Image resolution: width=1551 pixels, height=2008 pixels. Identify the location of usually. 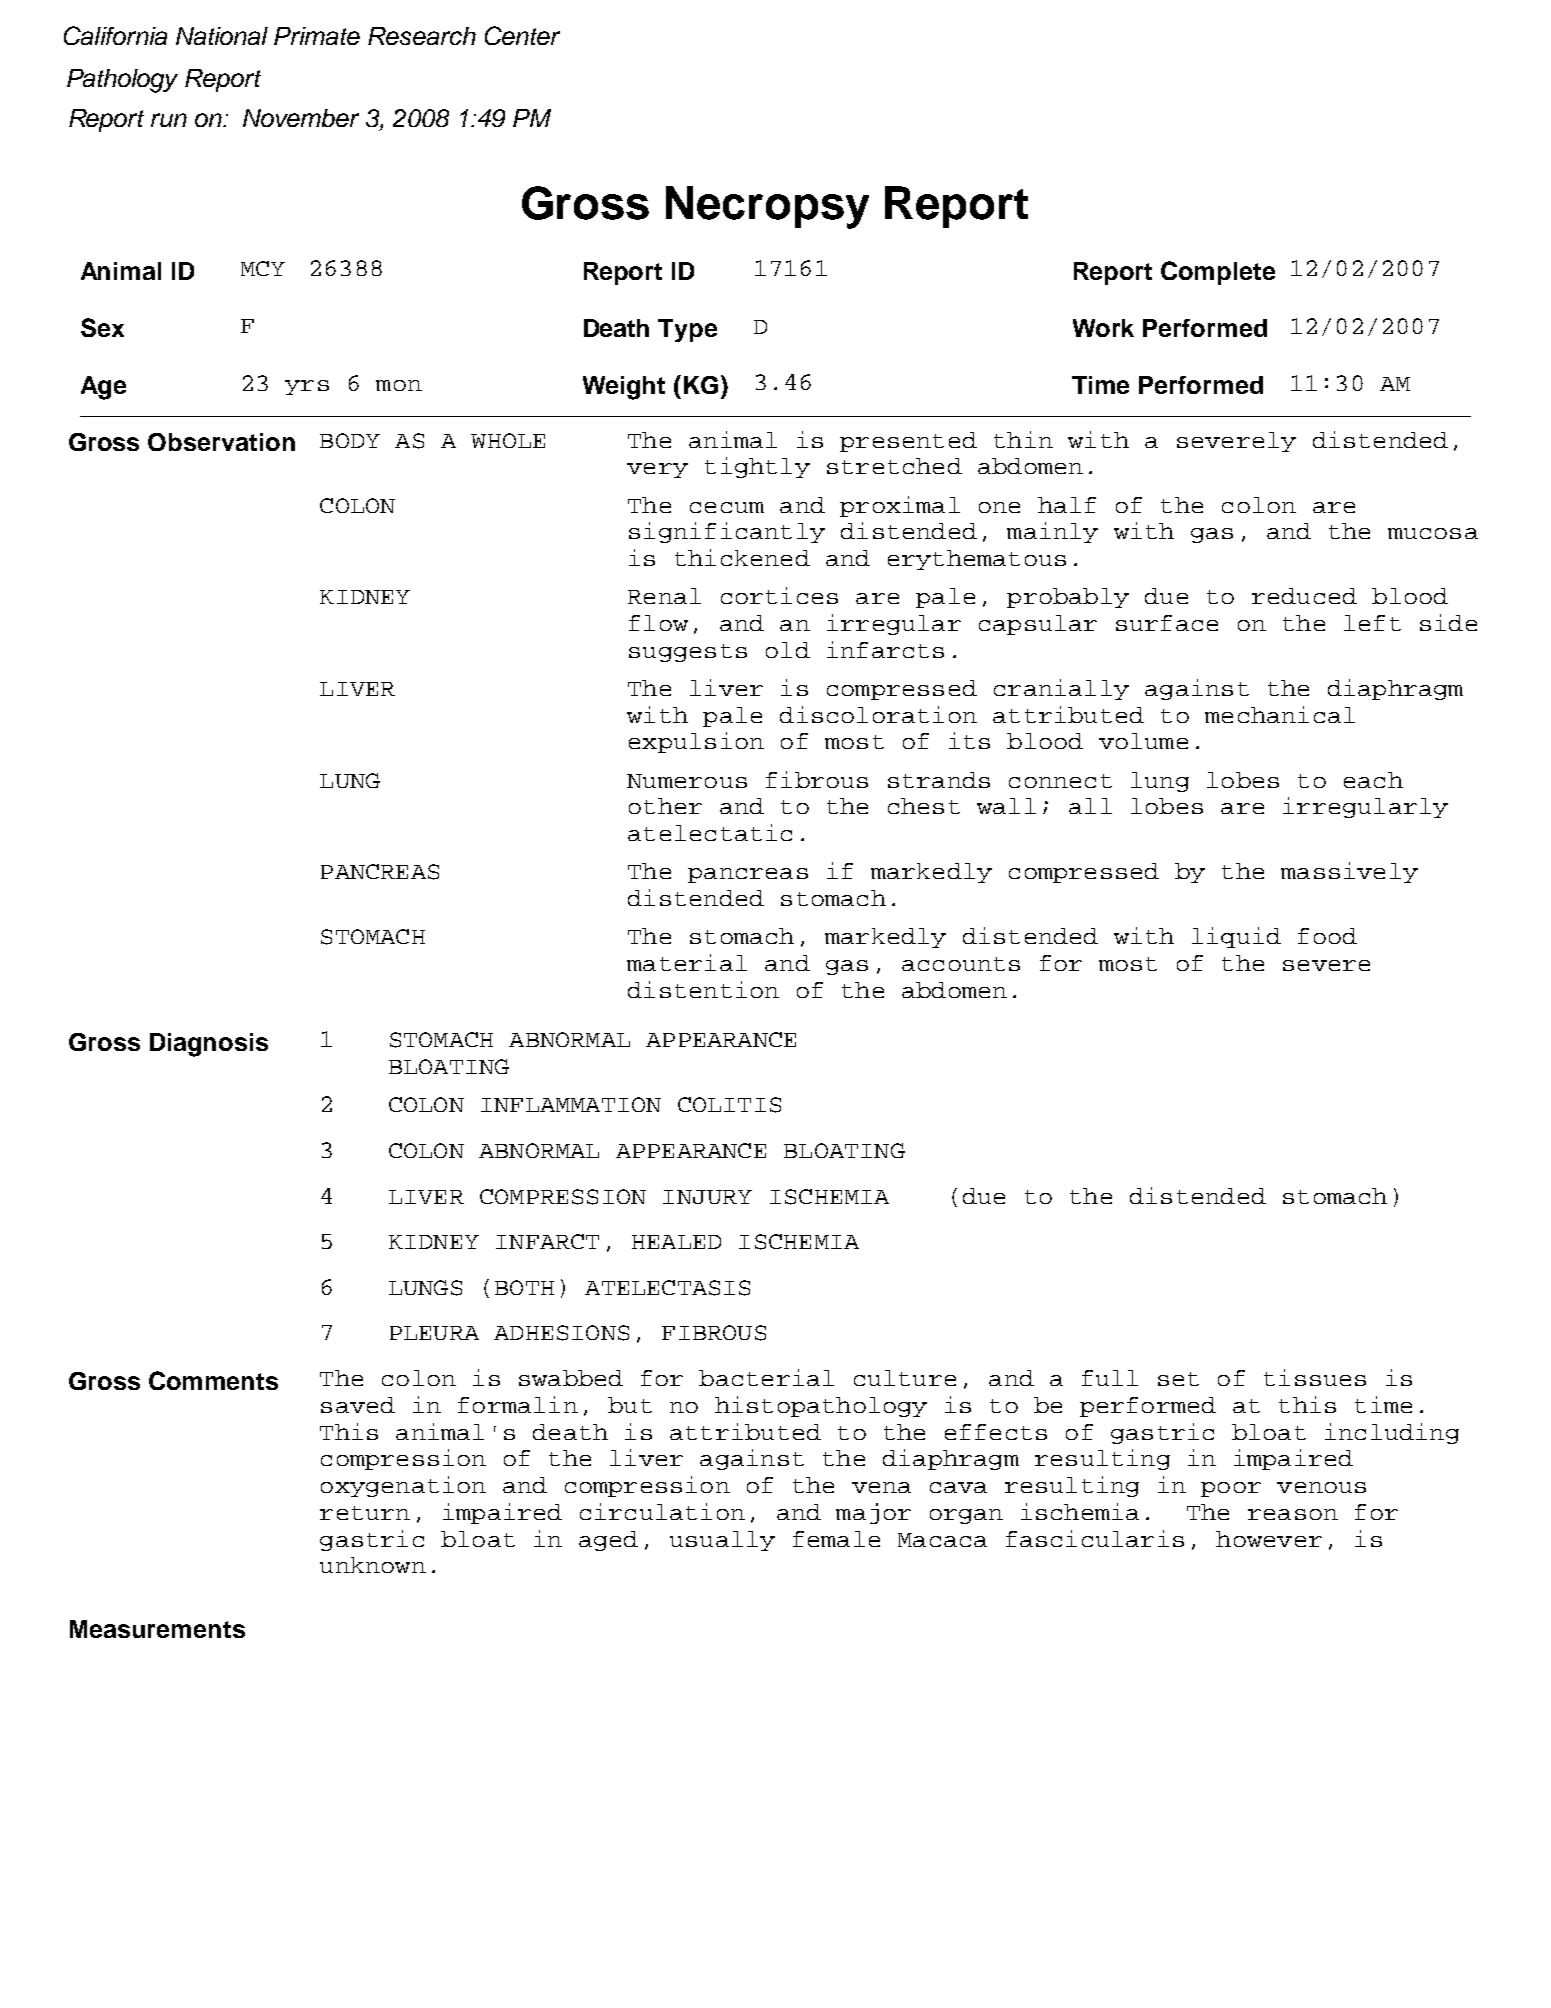
(722, 1541).
